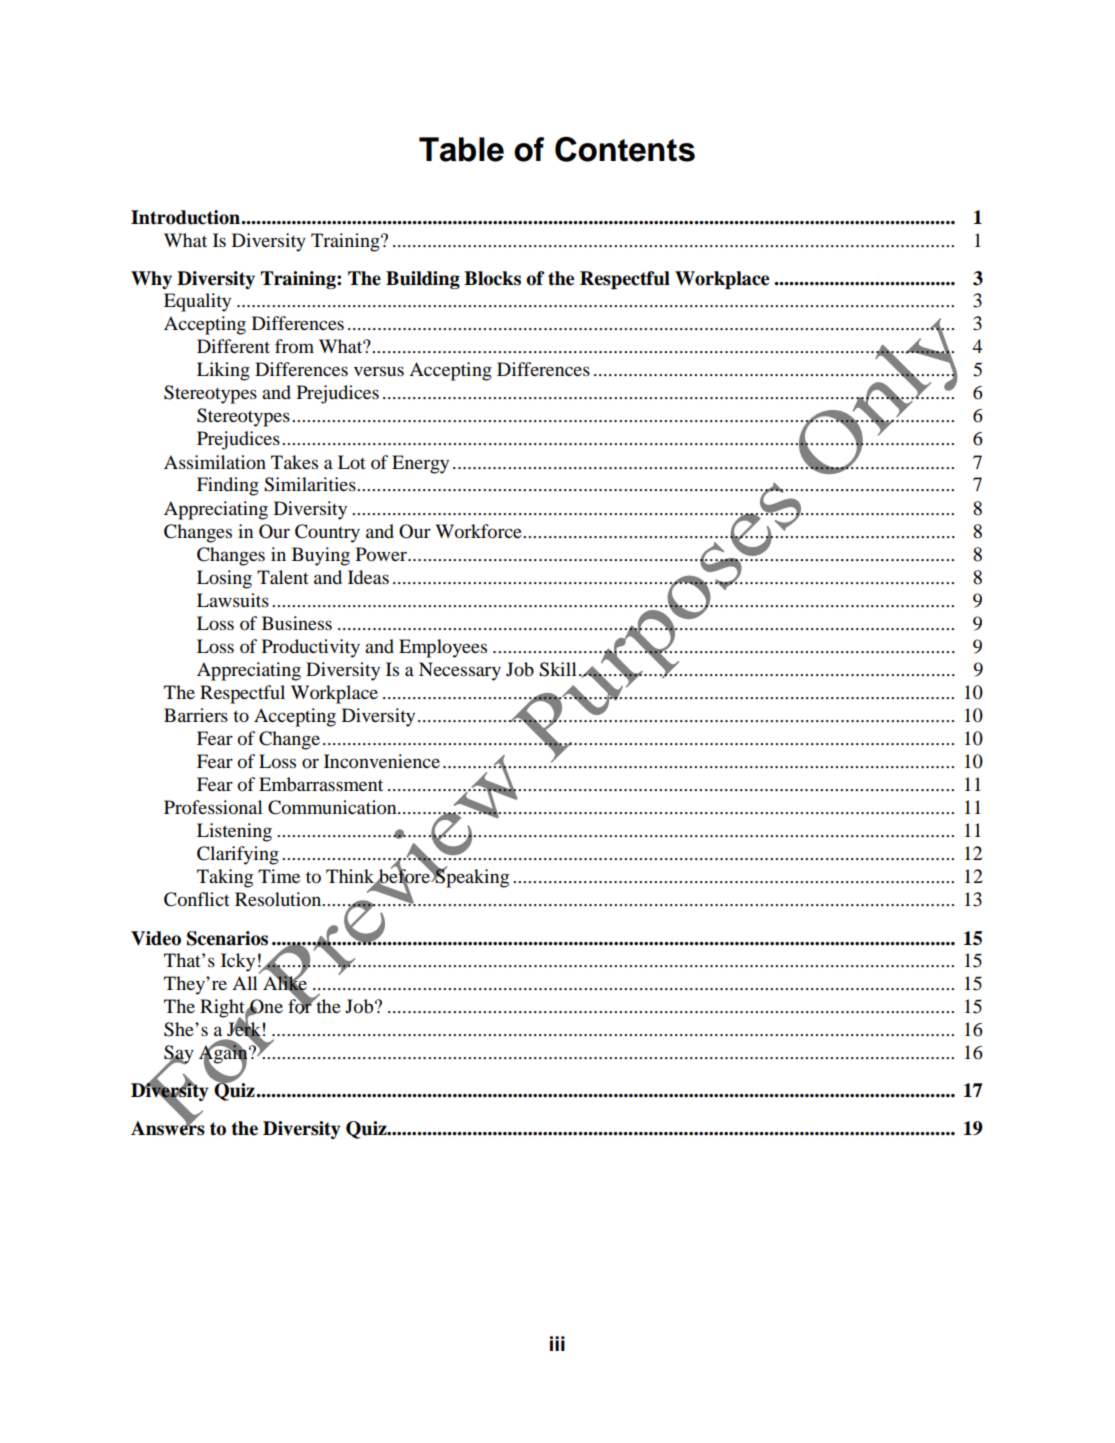 Image resolution: width=1115 pixels, height=1443 pixels. Describe the element at coordinates (186, 217) in the screenshot. I see `Introduction` at that location.
